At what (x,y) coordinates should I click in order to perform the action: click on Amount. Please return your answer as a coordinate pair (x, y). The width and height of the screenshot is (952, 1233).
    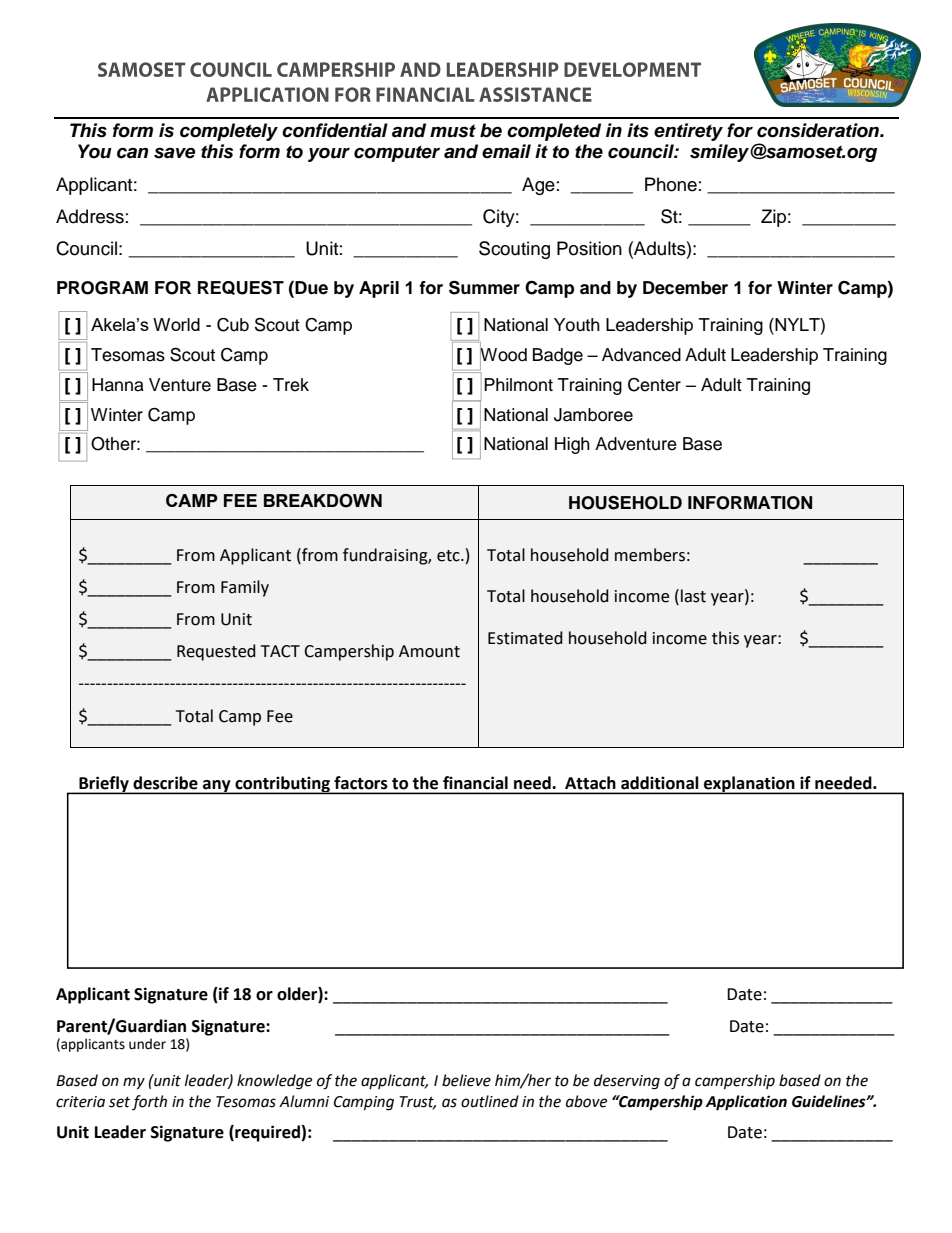
    Looking at the image, I should click on (429, 651).
